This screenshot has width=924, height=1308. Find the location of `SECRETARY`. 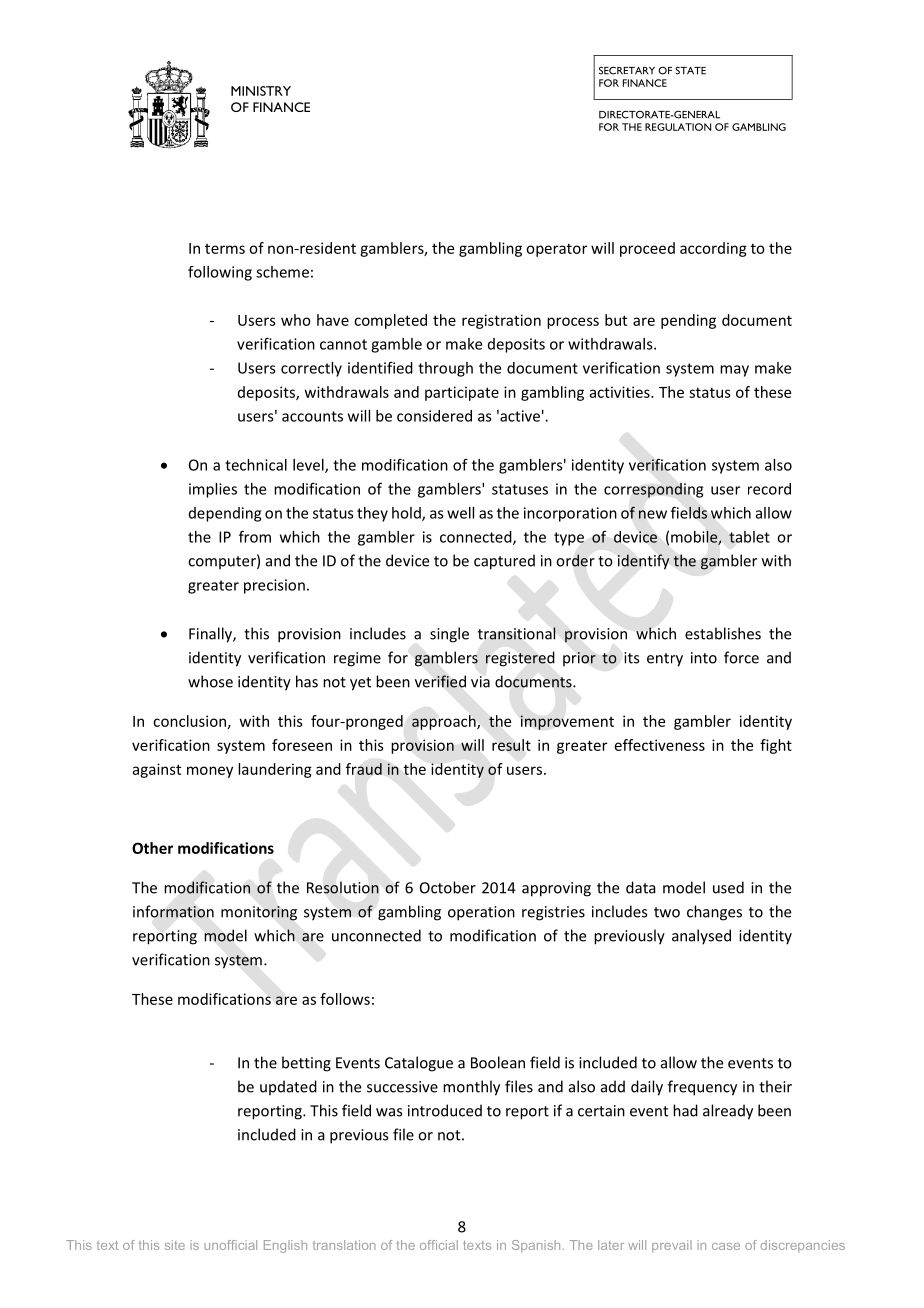

SECRETARY is located at coordinates (627, 71).
